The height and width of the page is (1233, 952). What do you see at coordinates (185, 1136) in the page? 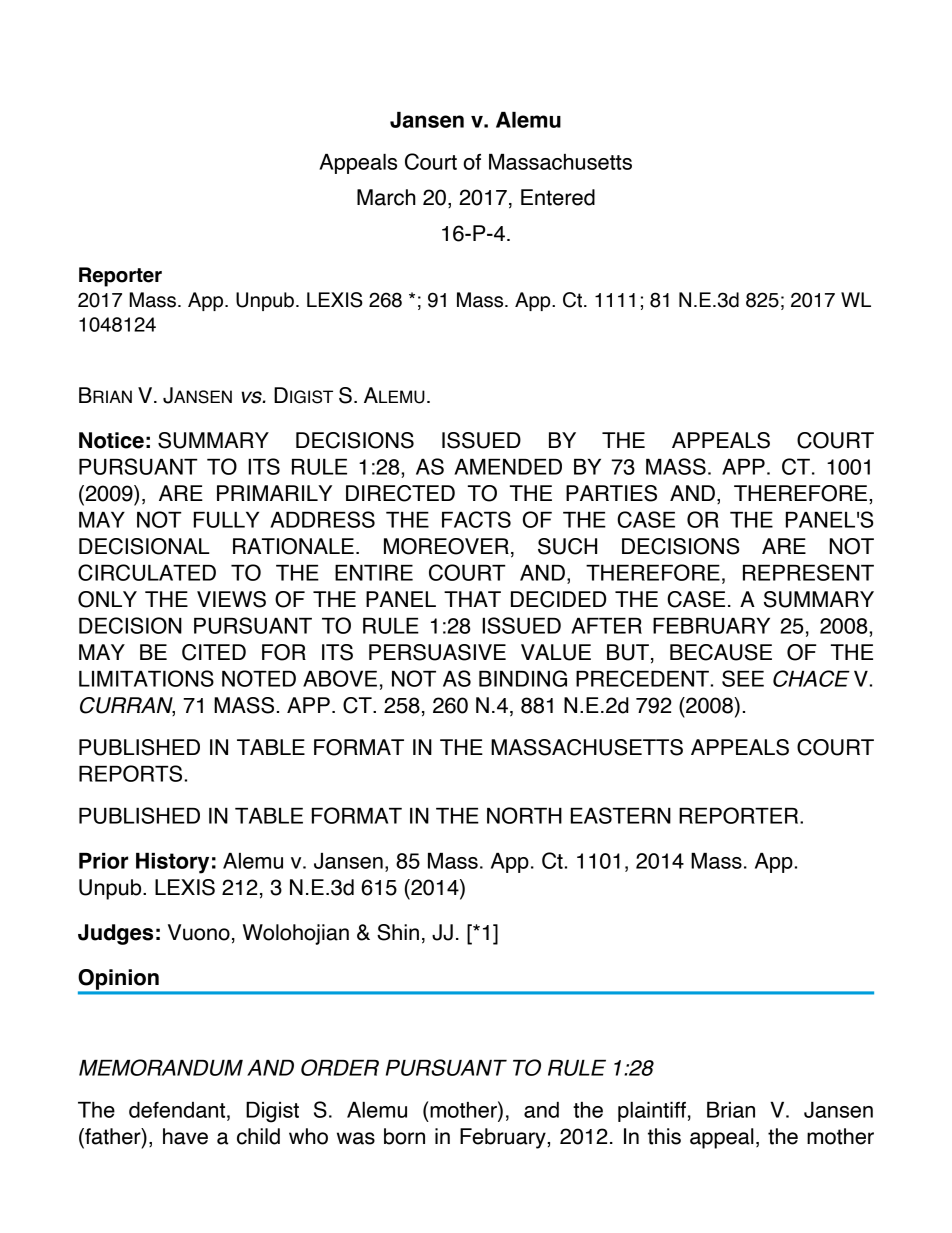
I see `have` at bounding box center [185, 1136].
